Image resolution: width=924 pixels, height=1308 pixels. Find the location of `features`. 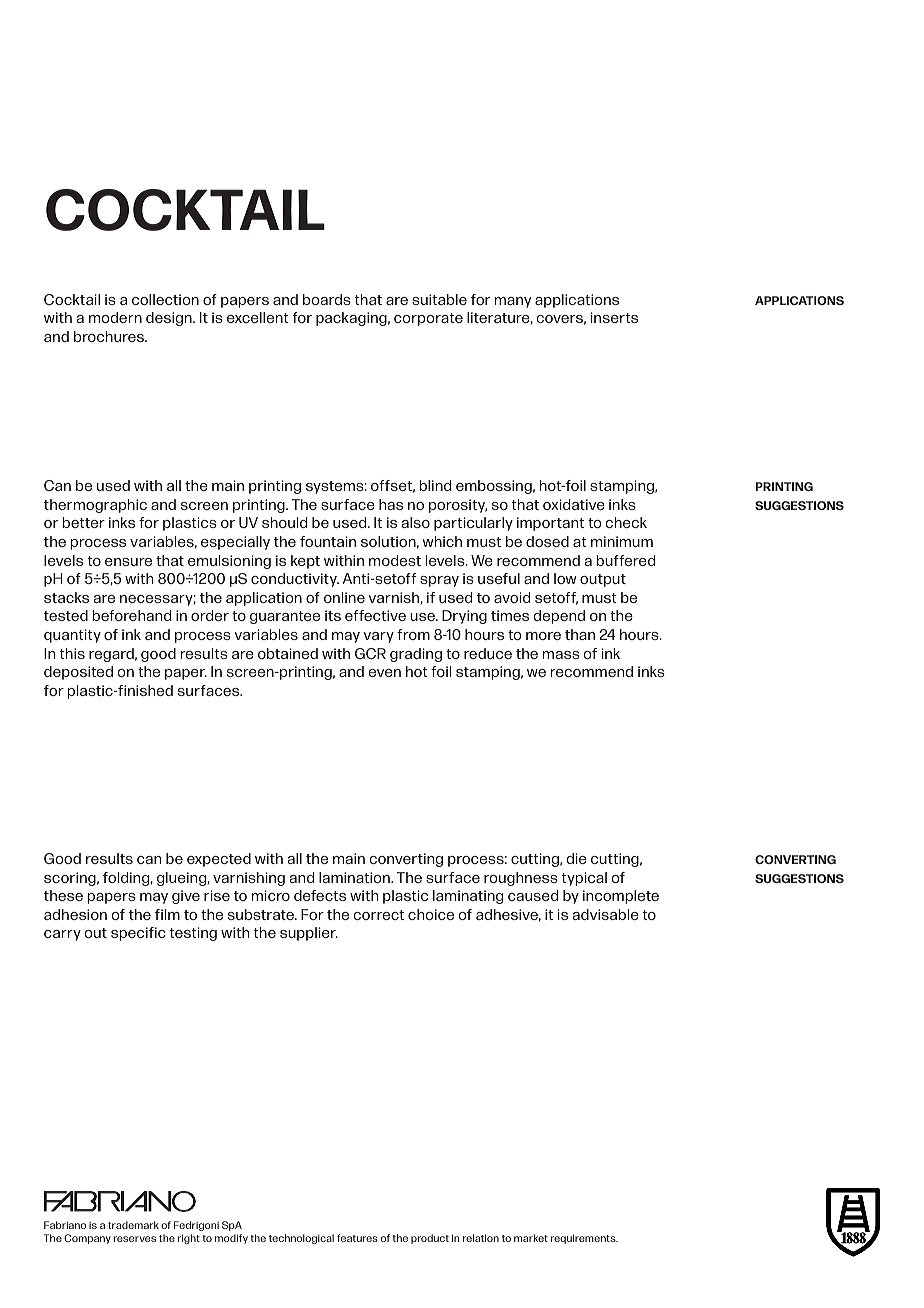

features is located at coordinates (357, 1238).
